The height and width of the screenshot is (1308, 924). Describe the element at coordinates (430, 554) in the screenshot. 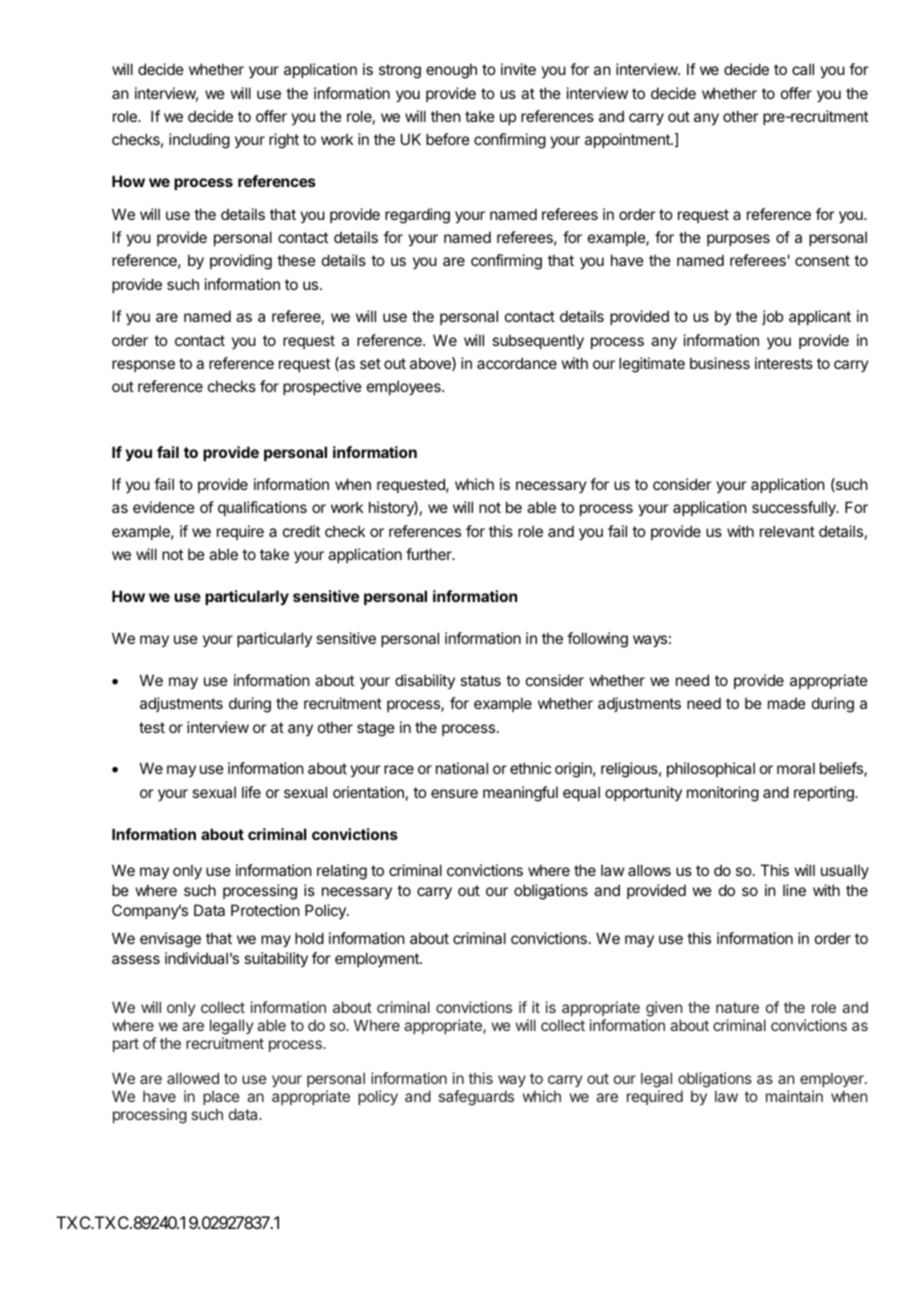

I see `further` at that location.
